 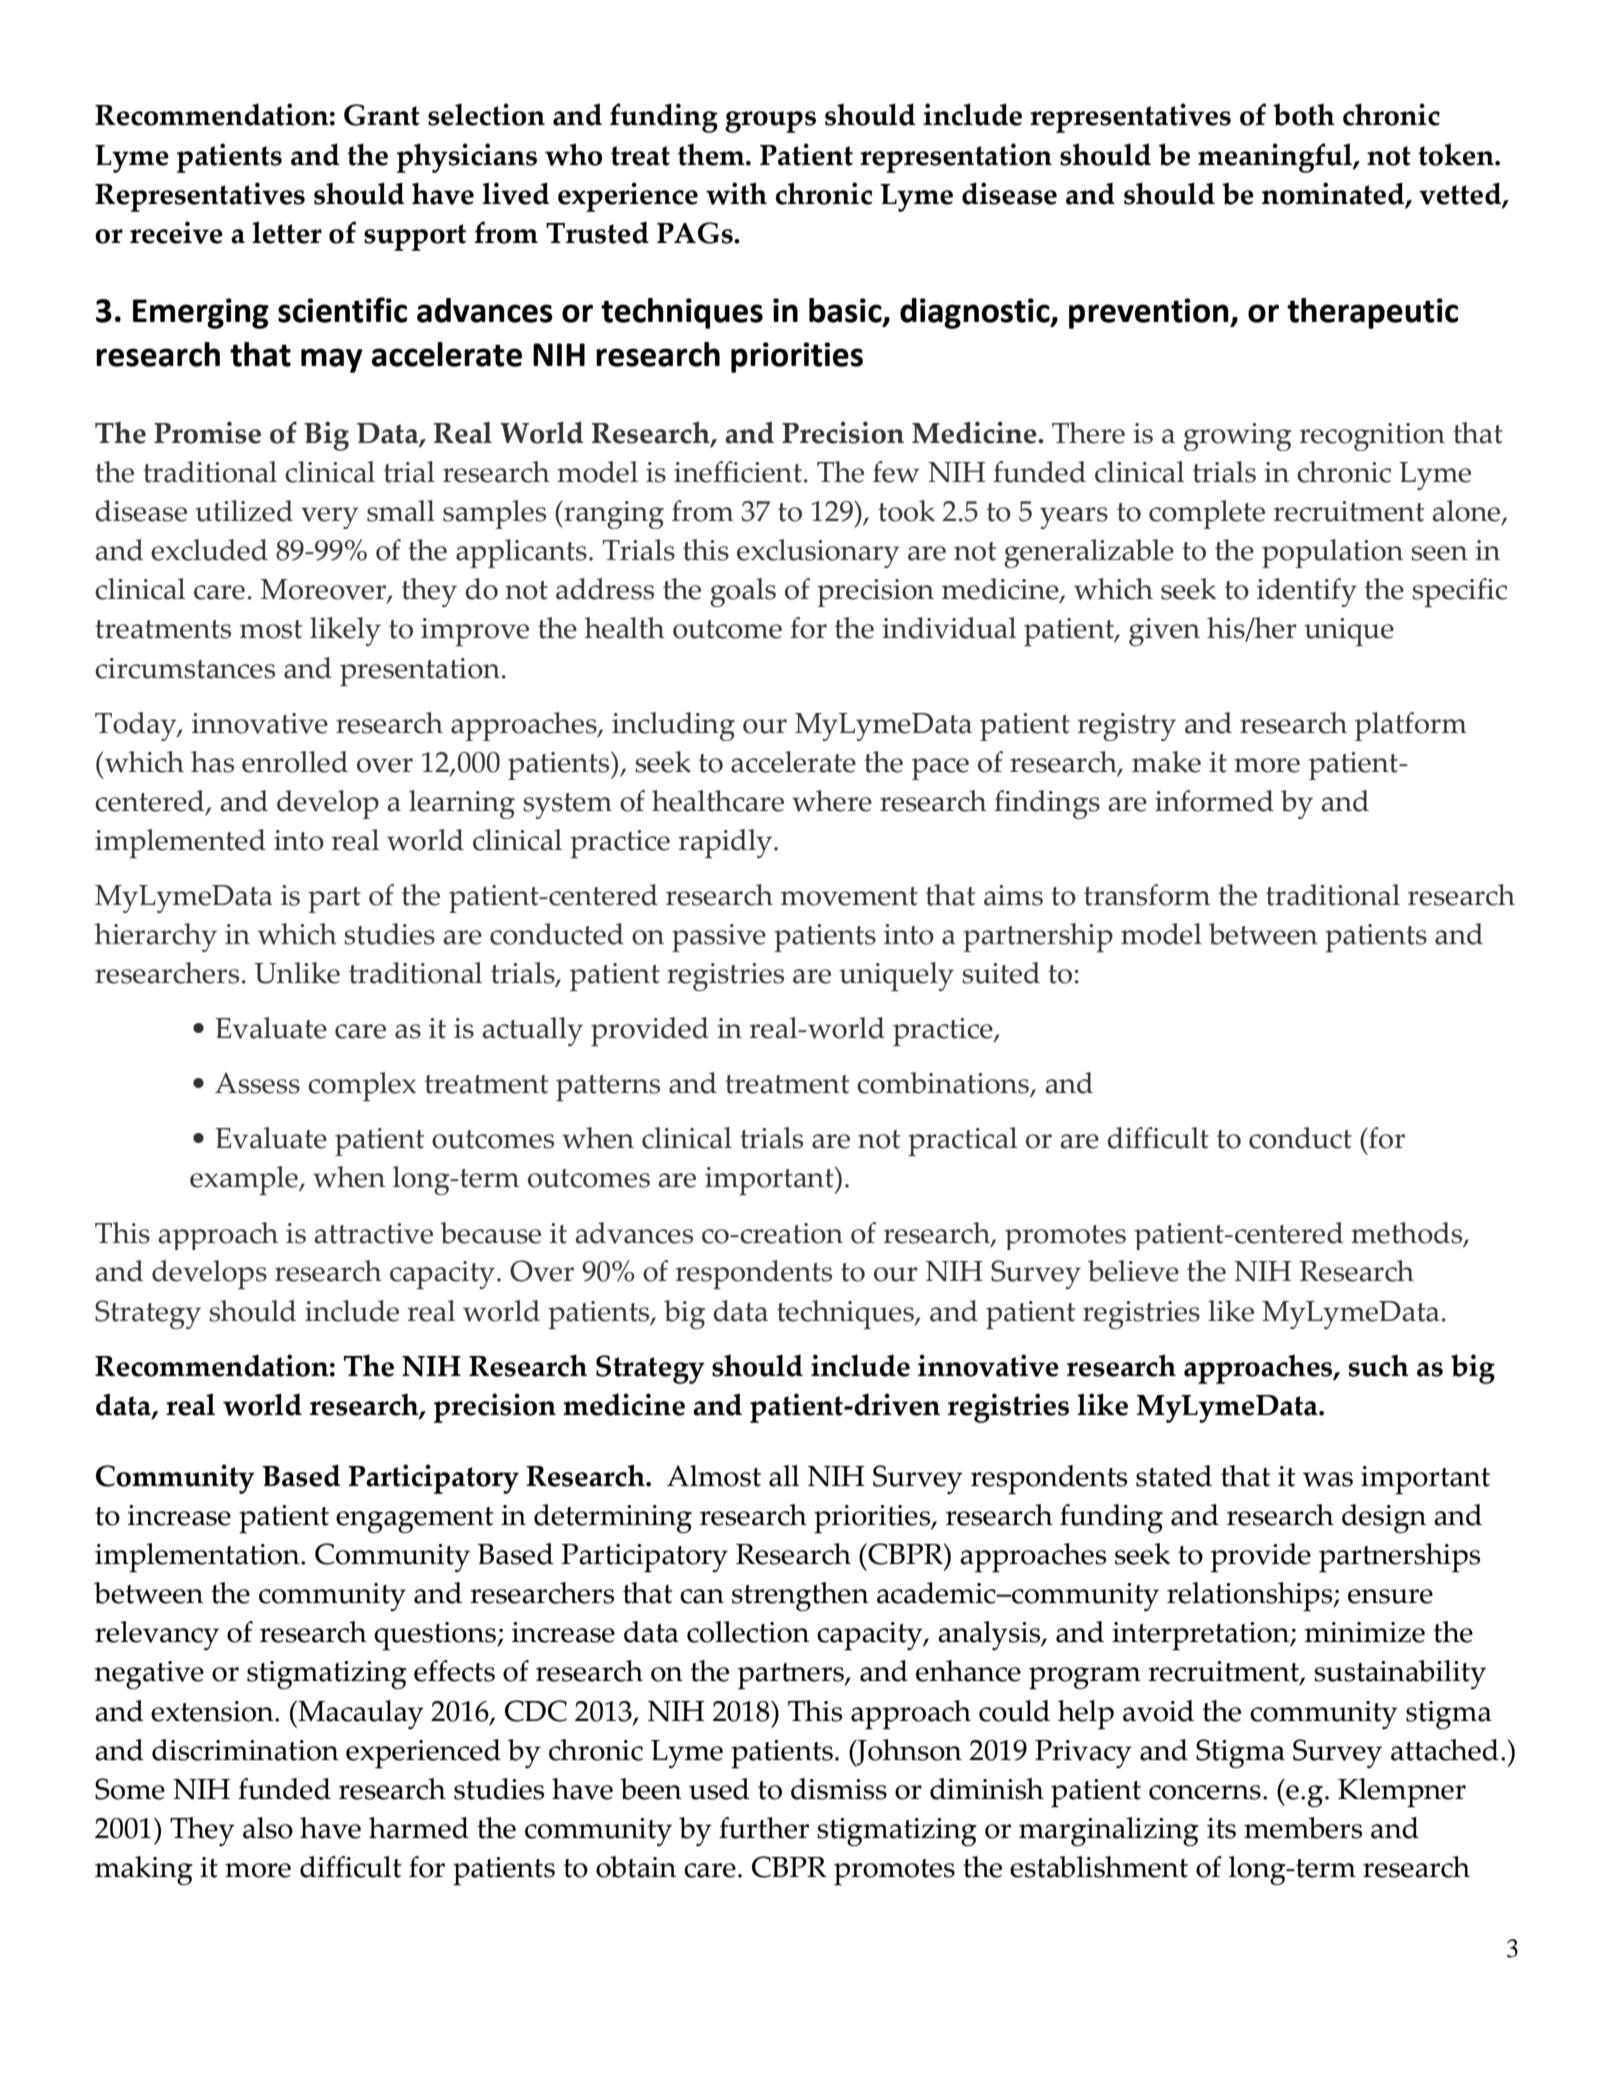 I want to click on excluded, so click(x=209, y=550).
